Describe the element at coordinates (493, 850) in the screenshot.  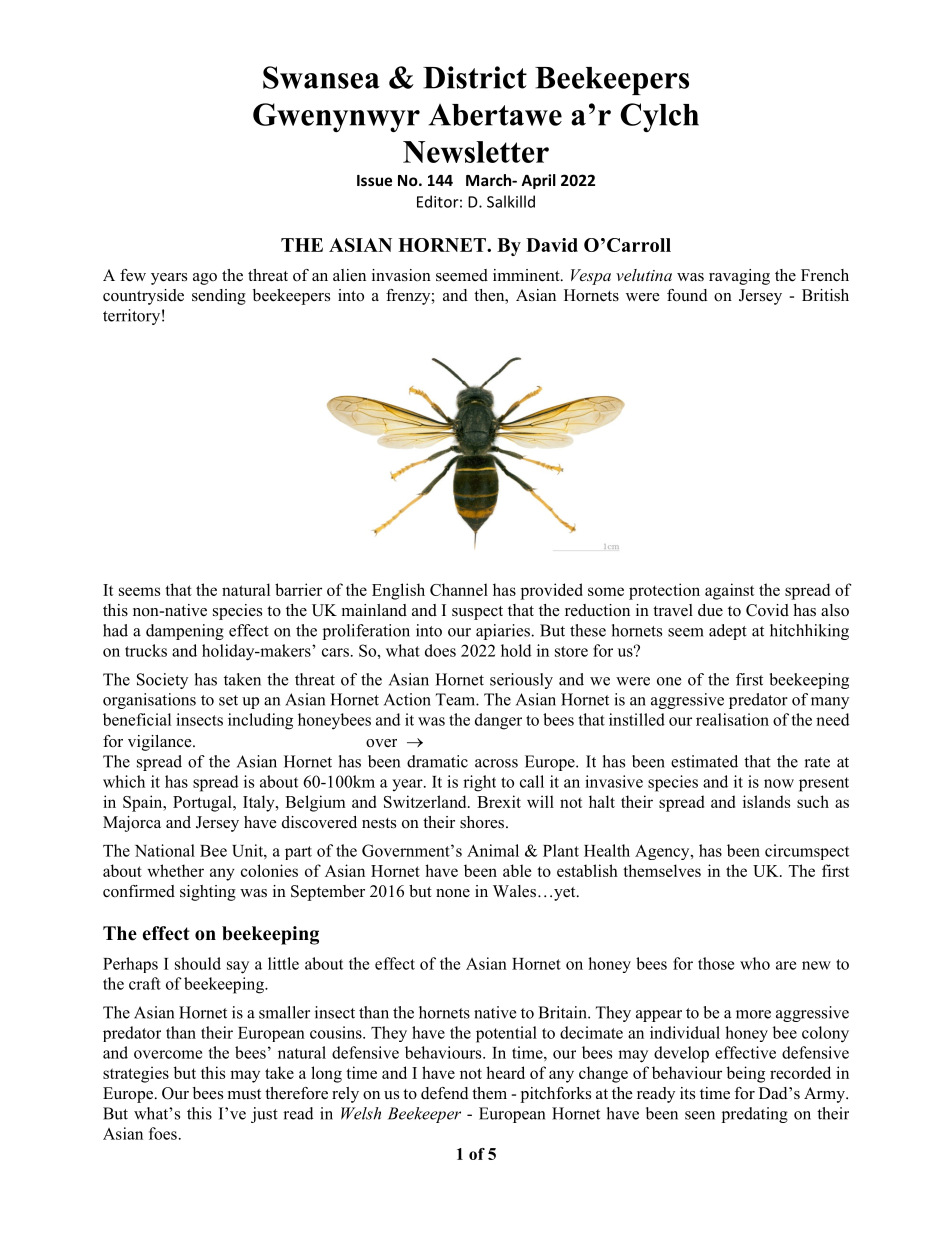
I see `Animal` at that location.
